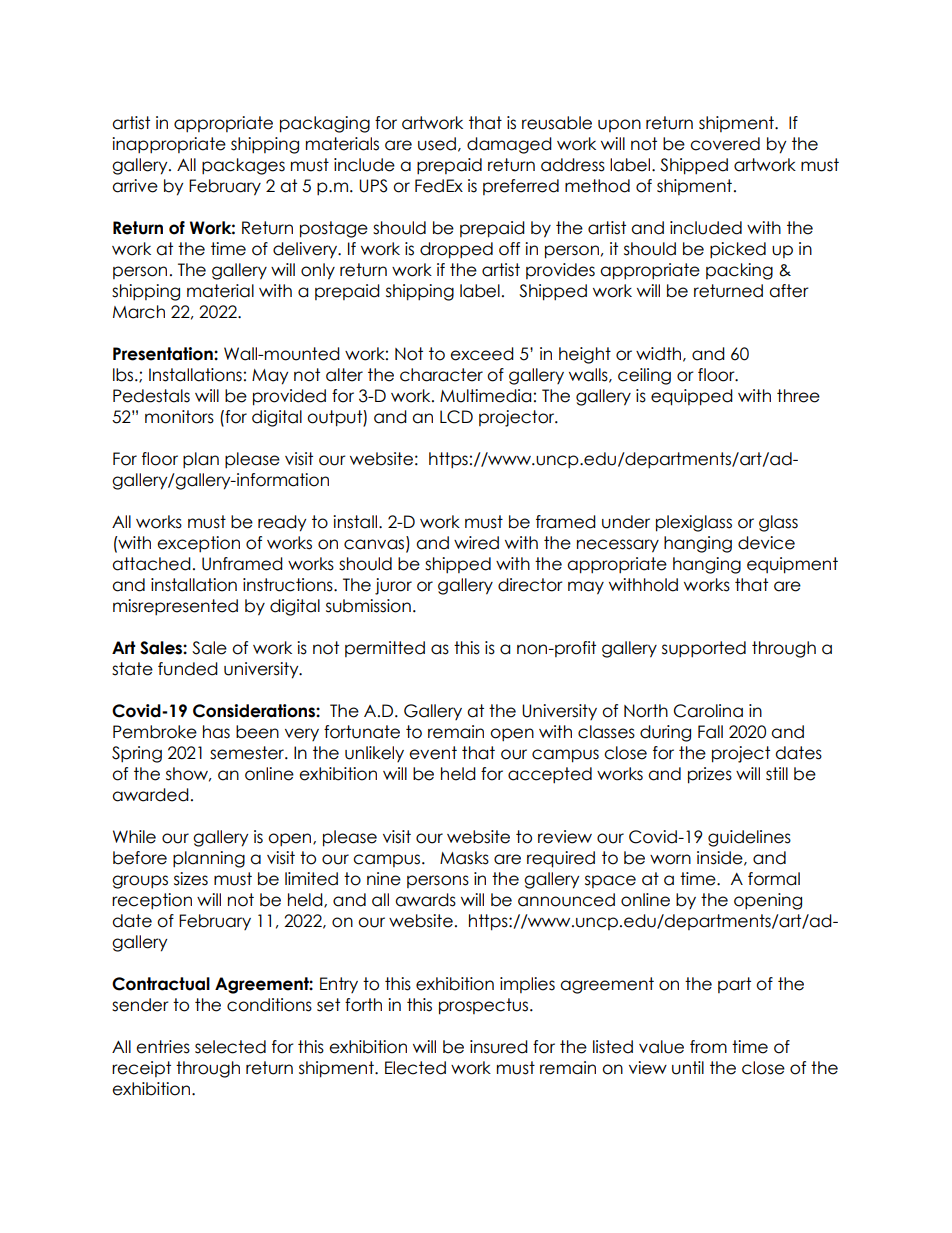 The width and height of the screenshot is (952, 1233). Describe the element at coordinates (437, 144) in the screenshot. I see `used` at that location.
